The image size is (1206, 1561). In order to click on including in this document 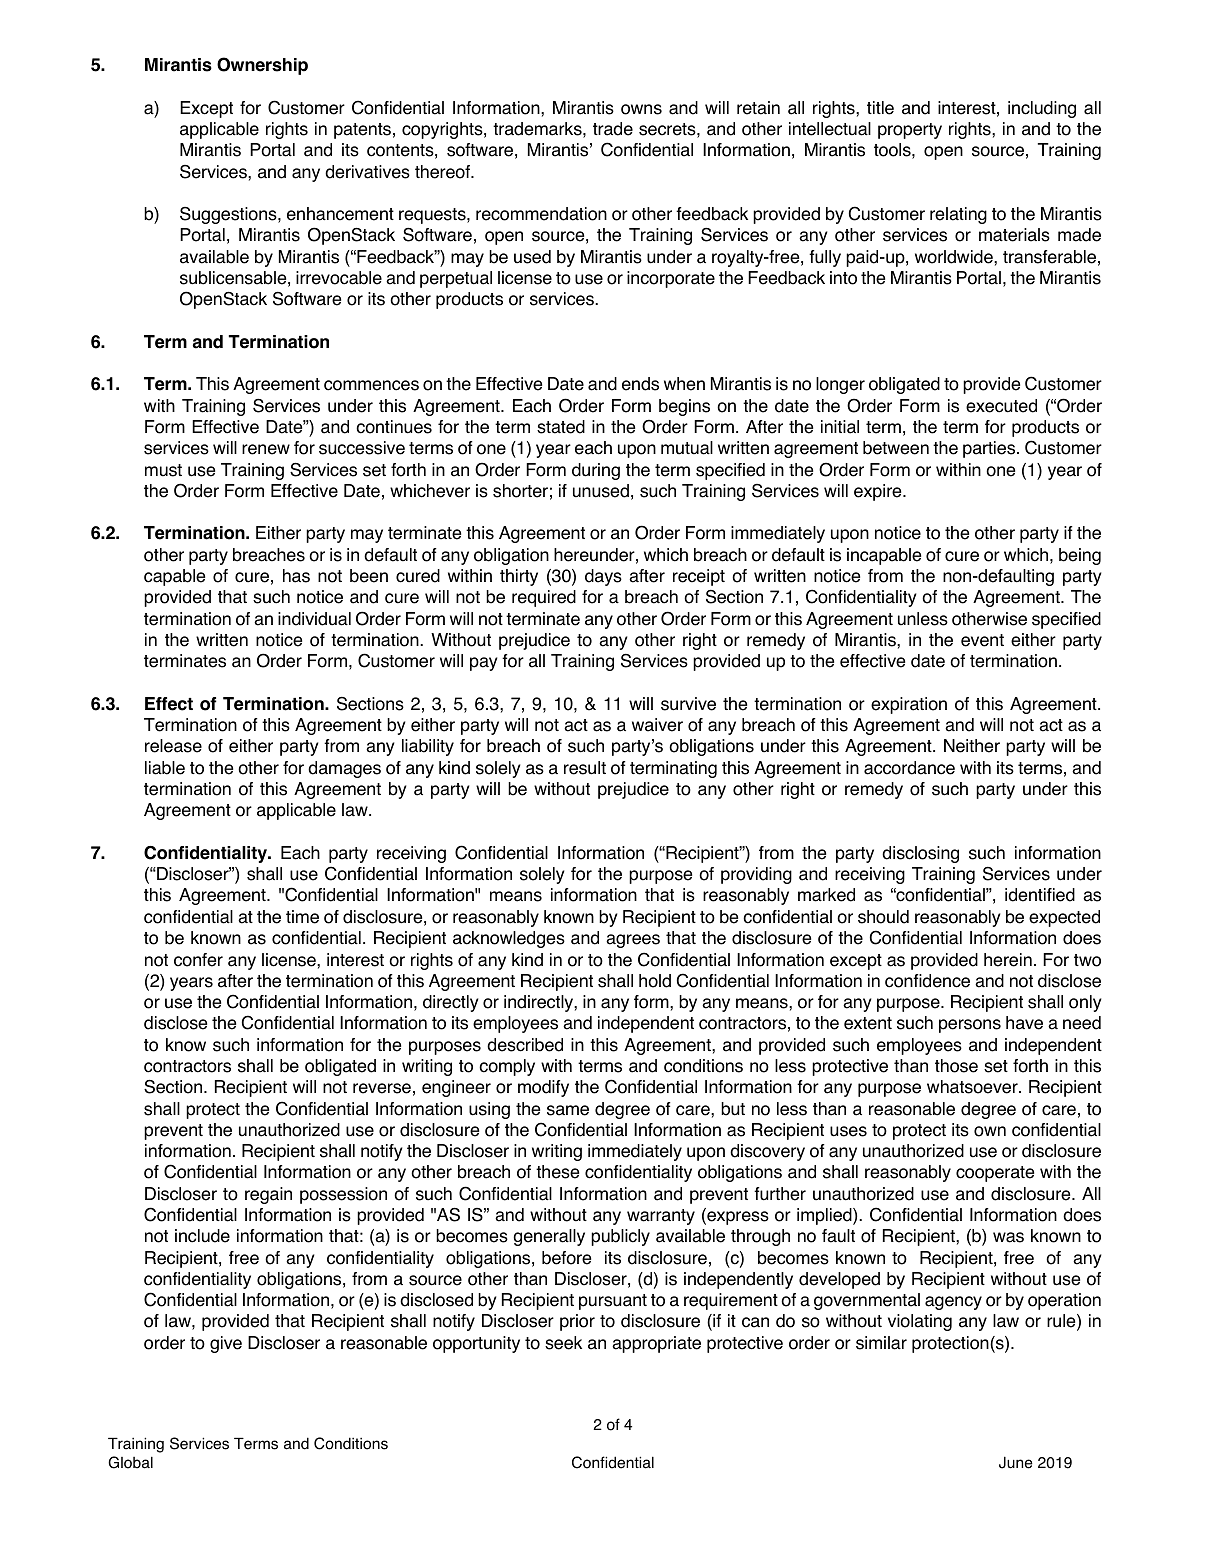, I will do `click(1042, 109)`.
